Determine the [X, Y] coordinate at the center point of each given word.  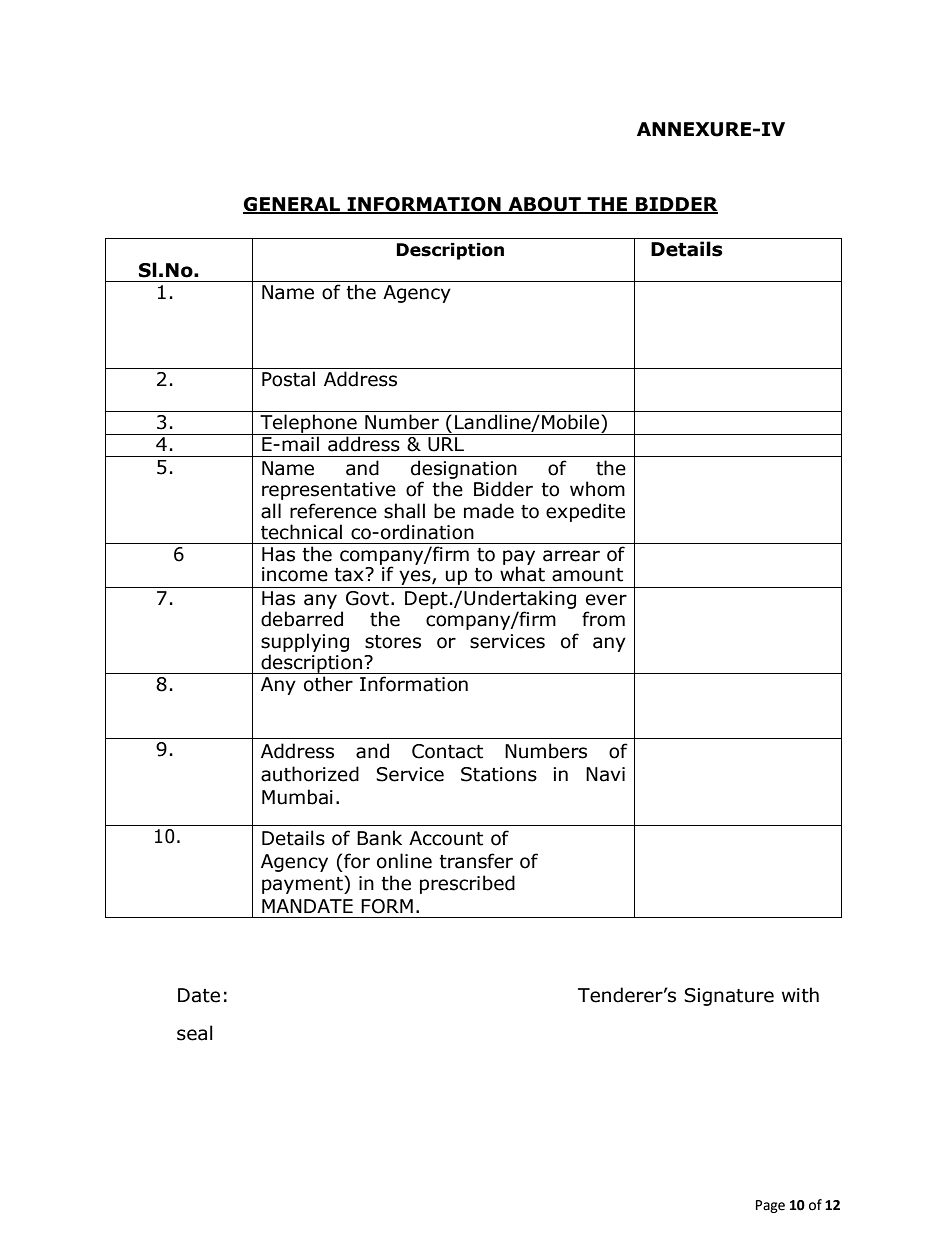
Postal [288, 379]
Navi [605, 774]
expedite [585, 512]
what [522, 573]
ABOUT [544, 205]
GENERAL [293, 205]
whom [597, 489]
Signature [729, 997]
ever [606, 600]
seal [195, 1033]
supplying [305, 642]
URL [446, 444]
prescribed [467, 884]
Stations [499, 774]
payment [303, 884]
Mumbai [297, 797]
